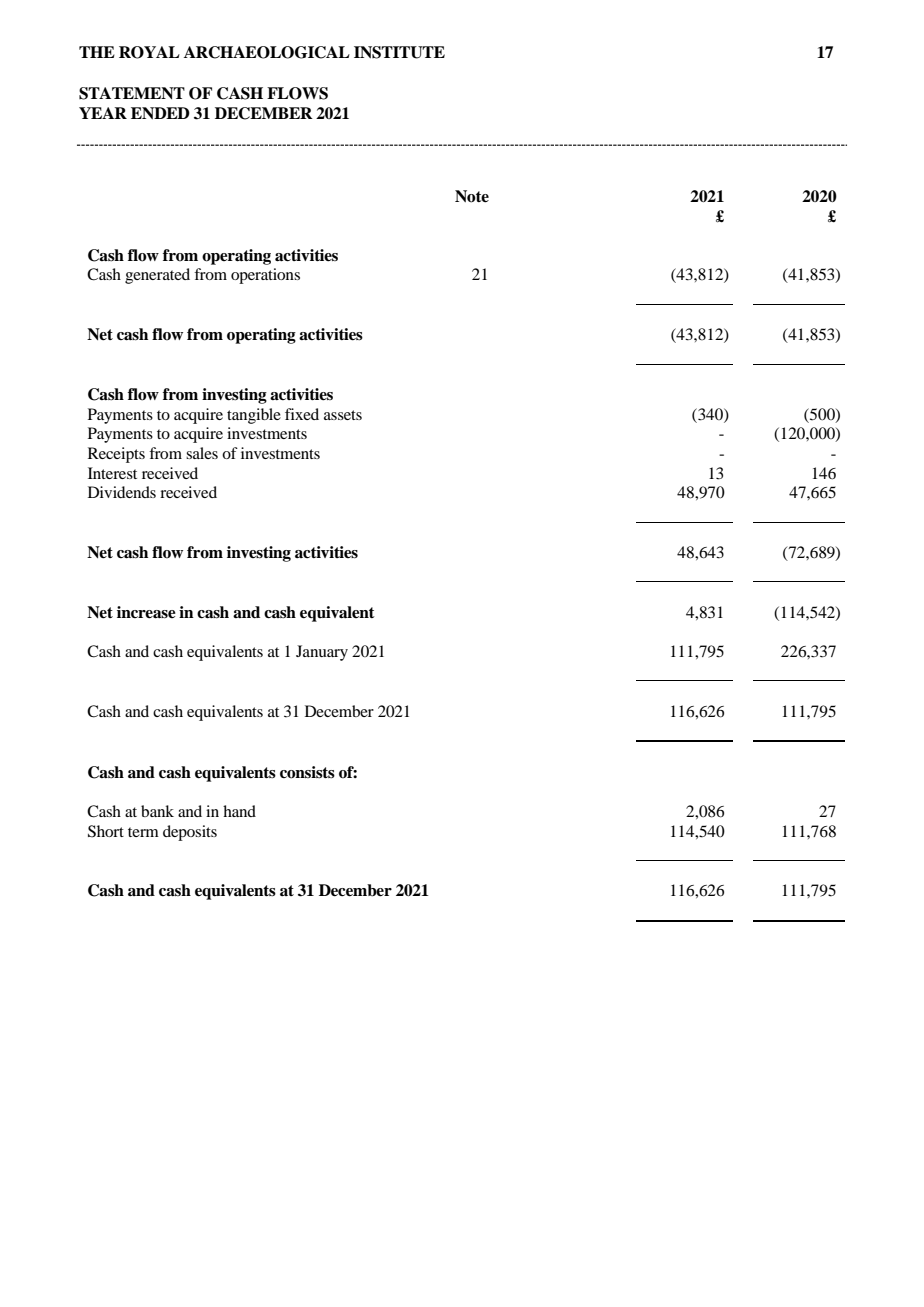 The width and height of the screenshot is (924, 1307). What do you see at coordinates (343, 415) in the screenshot?
I see `assets` at bounding box center [343, 415].
